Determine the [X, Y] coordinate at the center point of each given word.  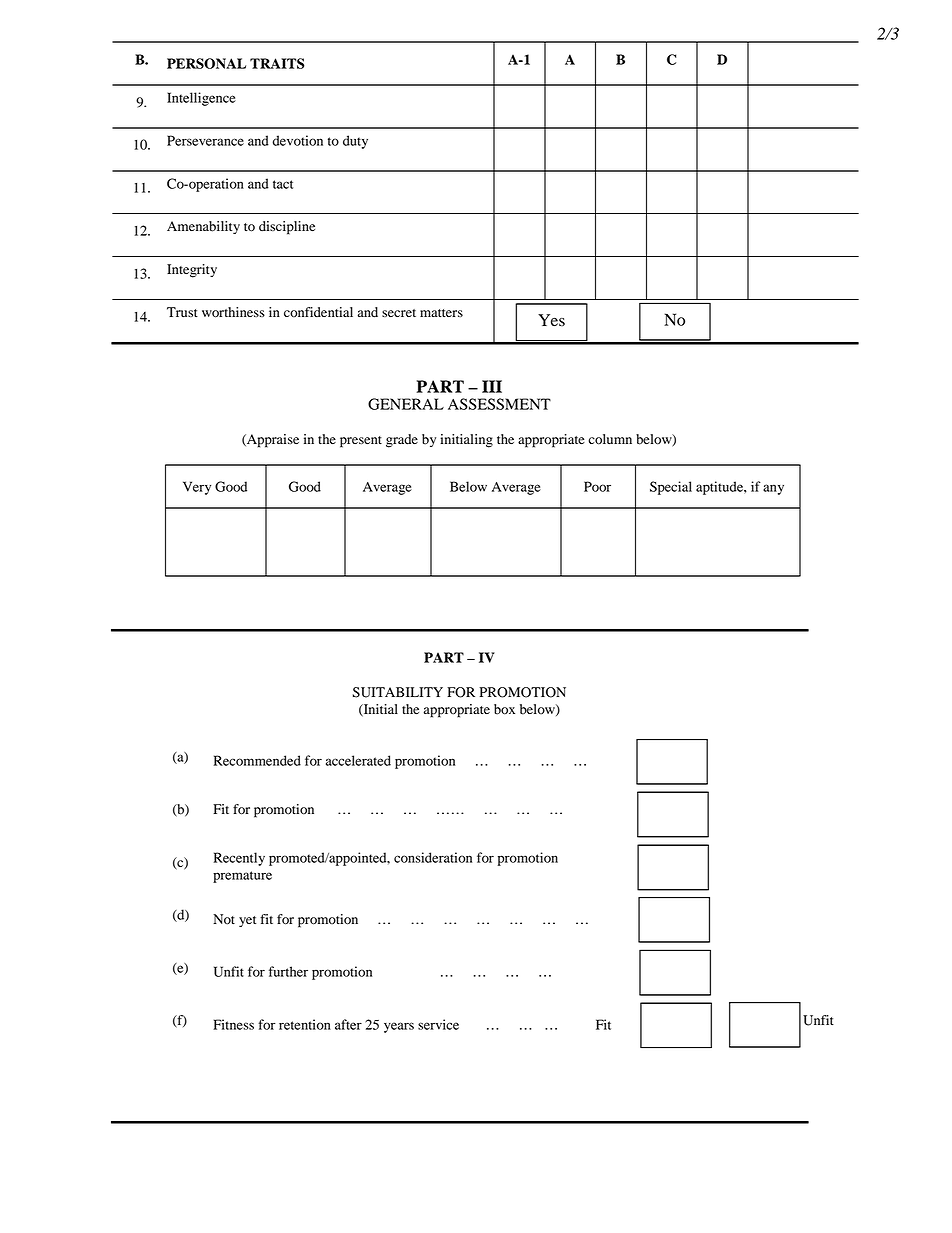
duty [355, 142]
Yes [551, 320]
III [492, 386]
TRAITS [277, 63]
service [438, 1024]
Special [671, 488]
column [610, 439]
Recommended [257, 760]
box [504, 709]
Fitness [233, 1024]
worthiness [233, 312]
